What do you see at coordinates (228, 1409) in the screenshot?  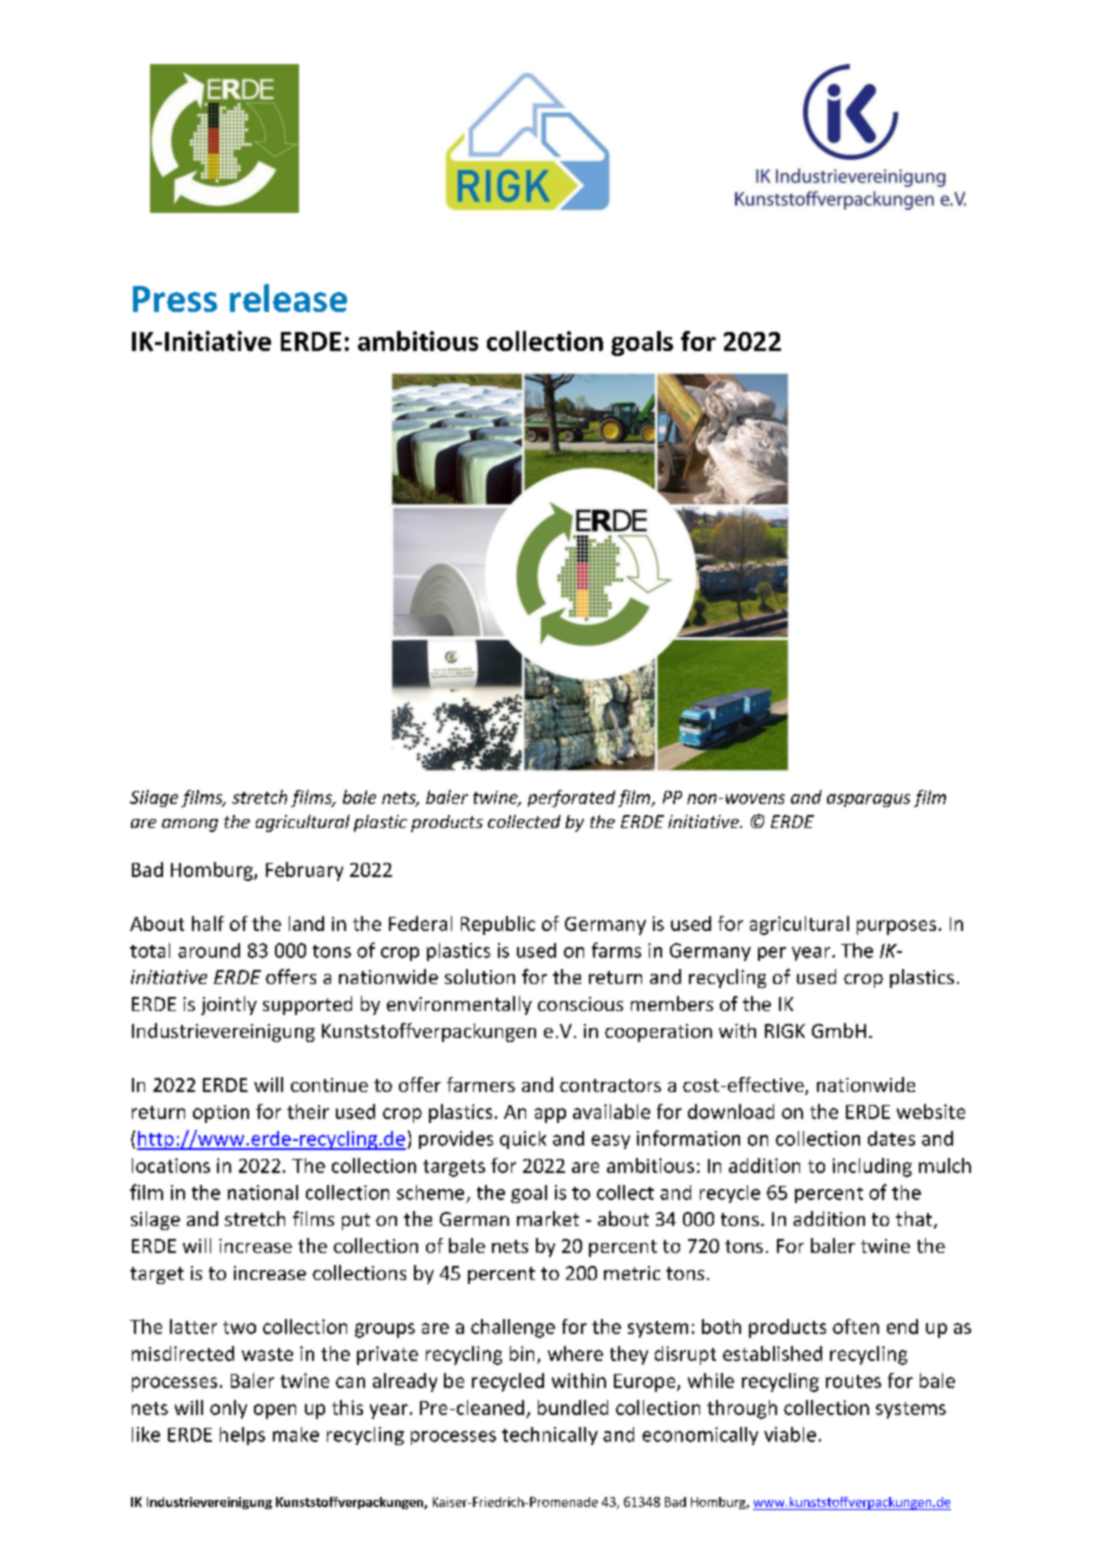 I see `only` at bounding box center [228, 1409].
